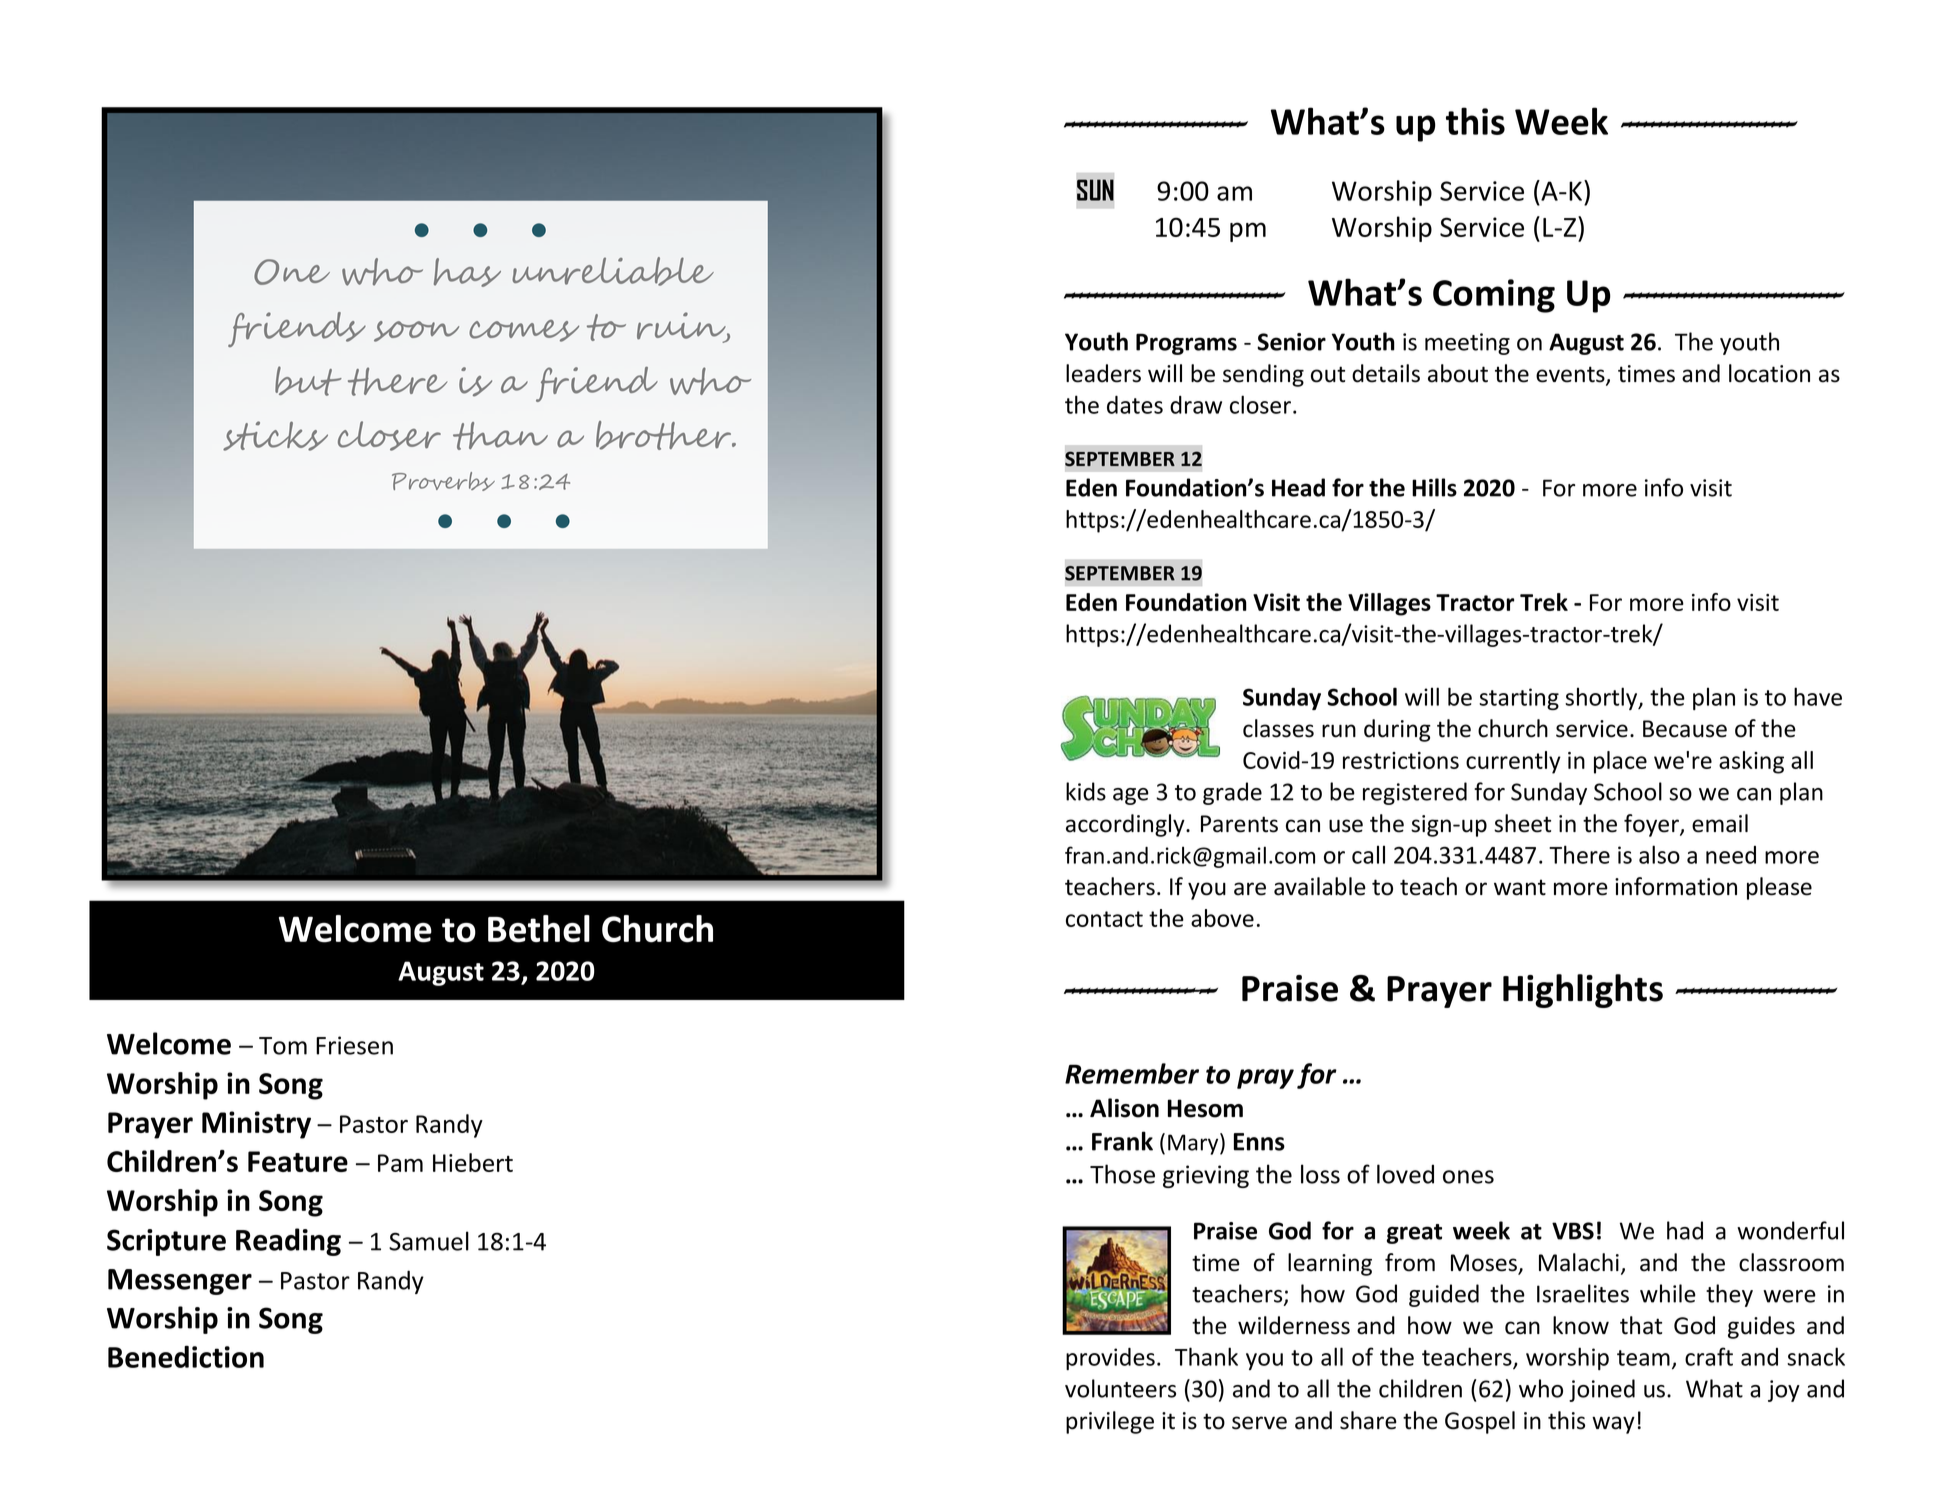 The width and height of the page is (1952, 1509). Describe the element at coordinates (1494, 296) in the page. I see `Coming` at that location.
